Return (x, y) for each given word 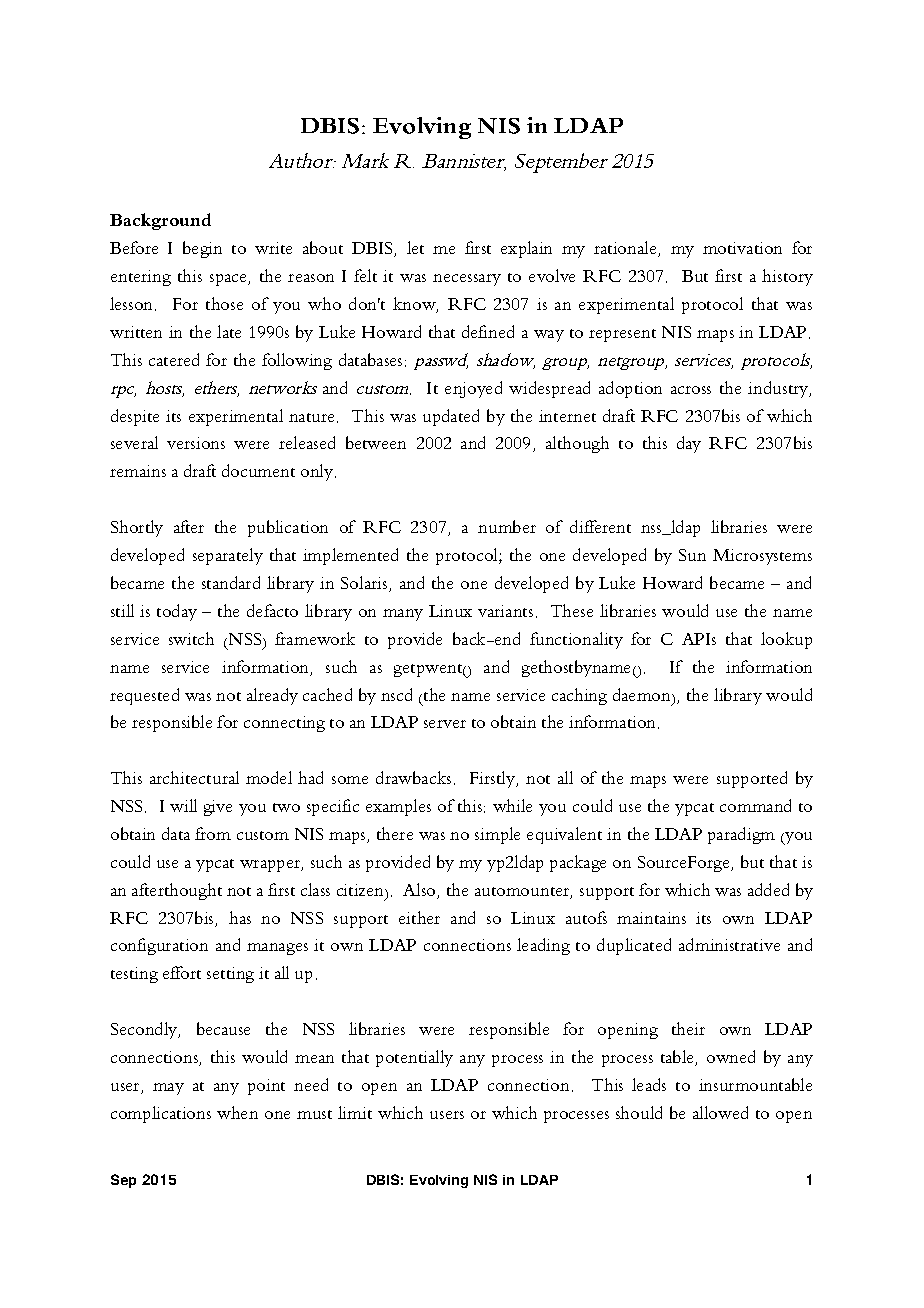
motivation (742, 248)
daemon (643, 694)
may (168, 1089)
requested (144, 696)
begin (202, 249)
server (445, 724)
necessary (467, 280)
